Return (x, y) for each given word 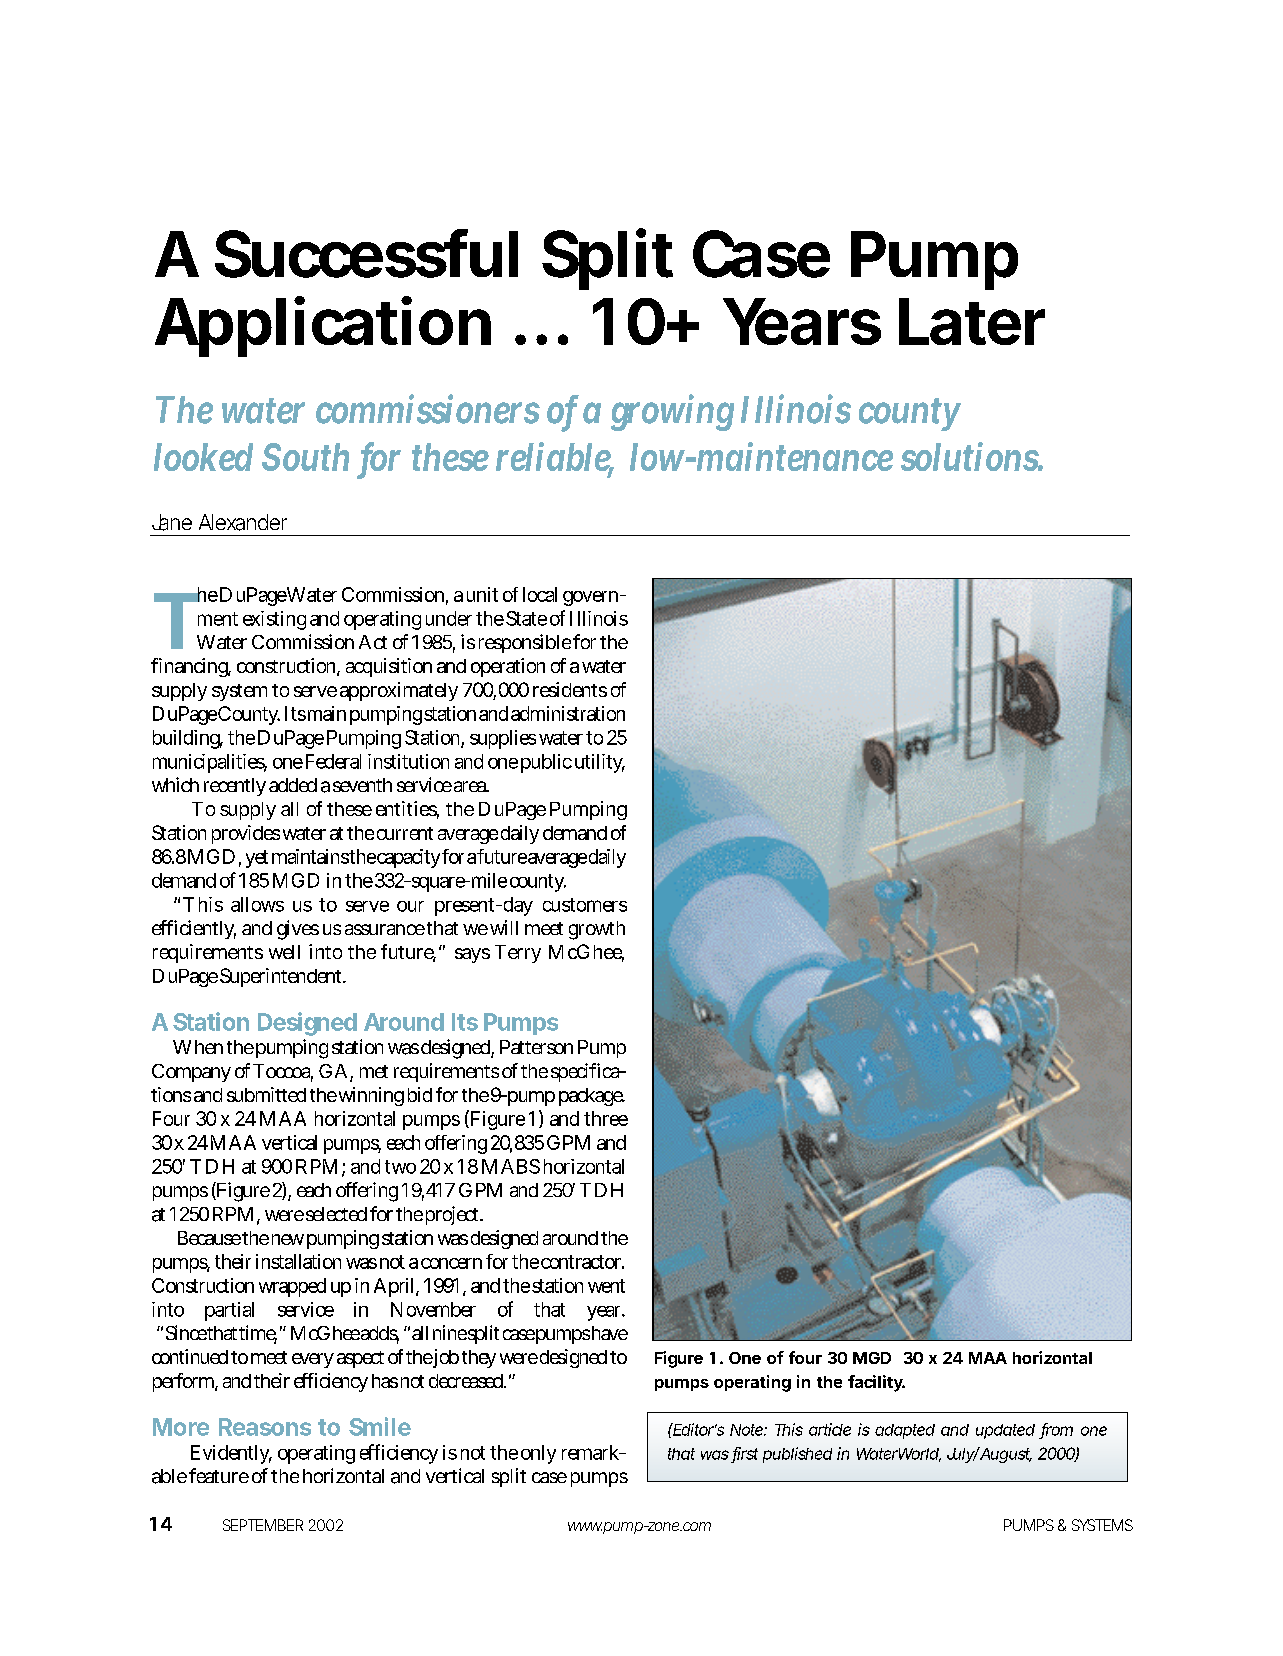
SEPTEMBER (263, 1525)
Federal (333, 761)
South (305, 457)
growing (672, 413)
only (538, 1454)
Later (972, 321)
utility (600, 763)
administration (568, 713)
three (606, 1118)
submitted (266, 1094)
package (592, 1097)
